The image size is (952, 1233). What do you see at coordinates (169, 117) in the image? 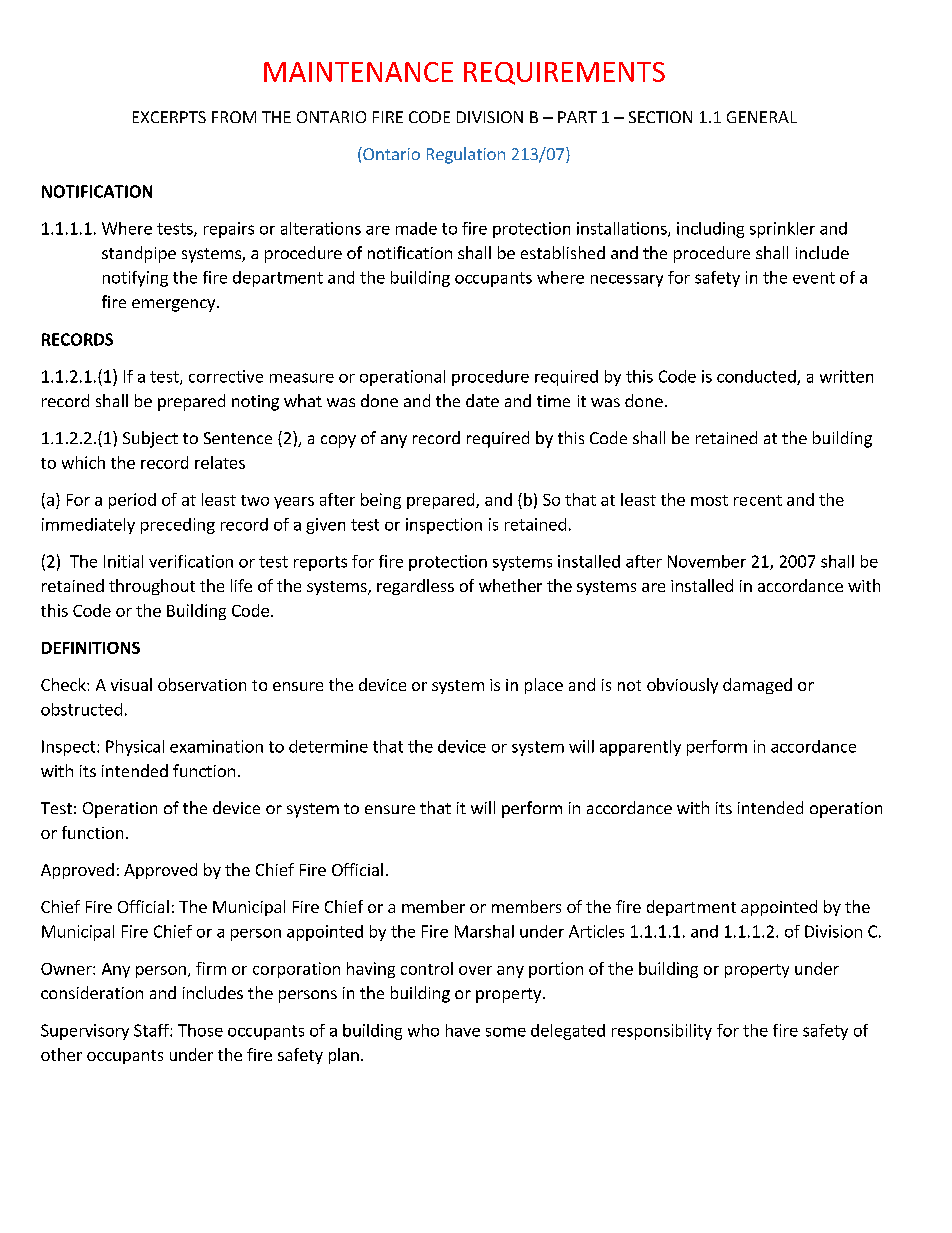
I see `EXCERPTS` at bounding box center [169, 117].
